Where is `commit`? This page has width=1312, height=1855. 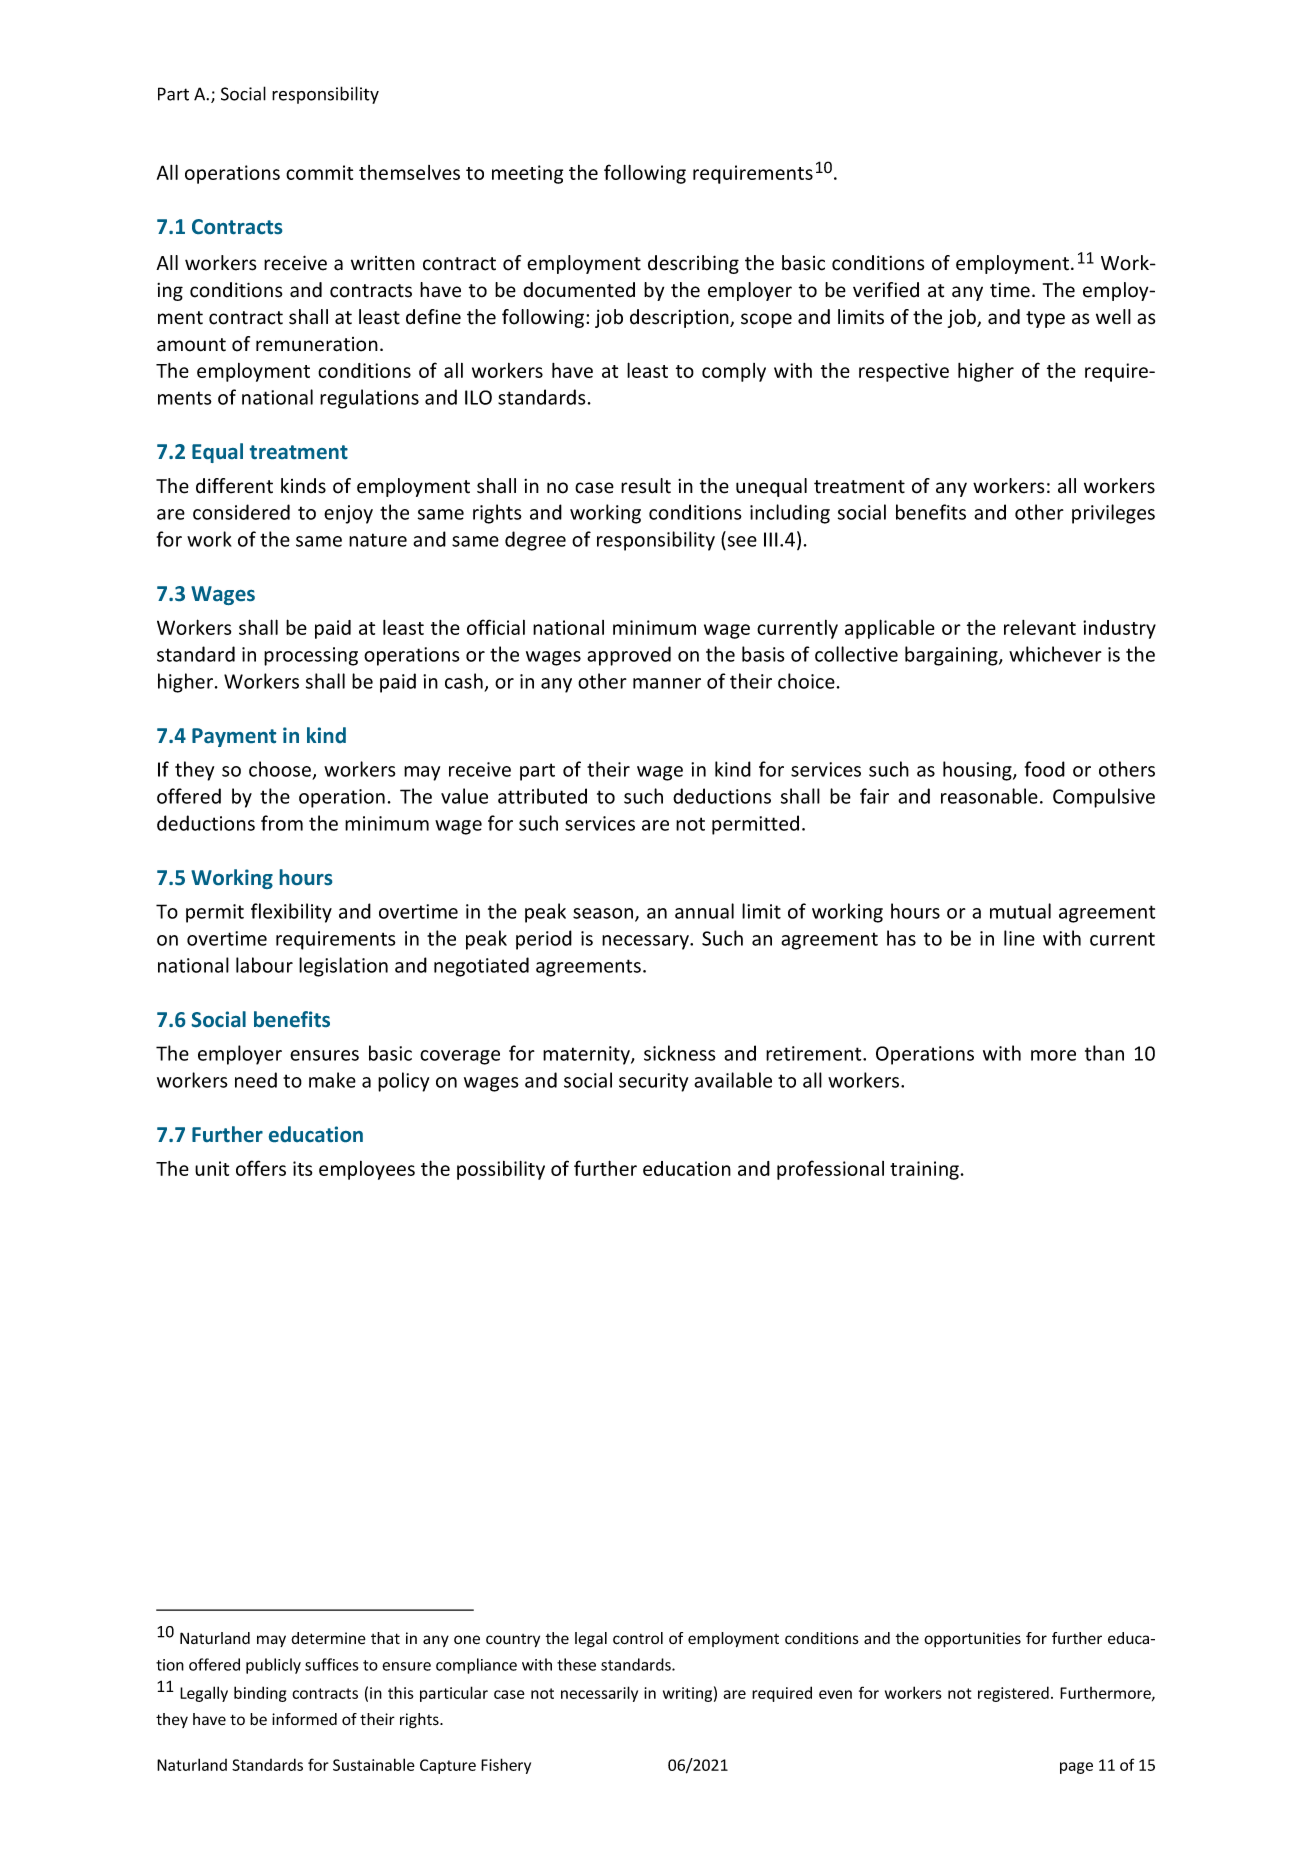
commit is located at coordinates (319, 172).
